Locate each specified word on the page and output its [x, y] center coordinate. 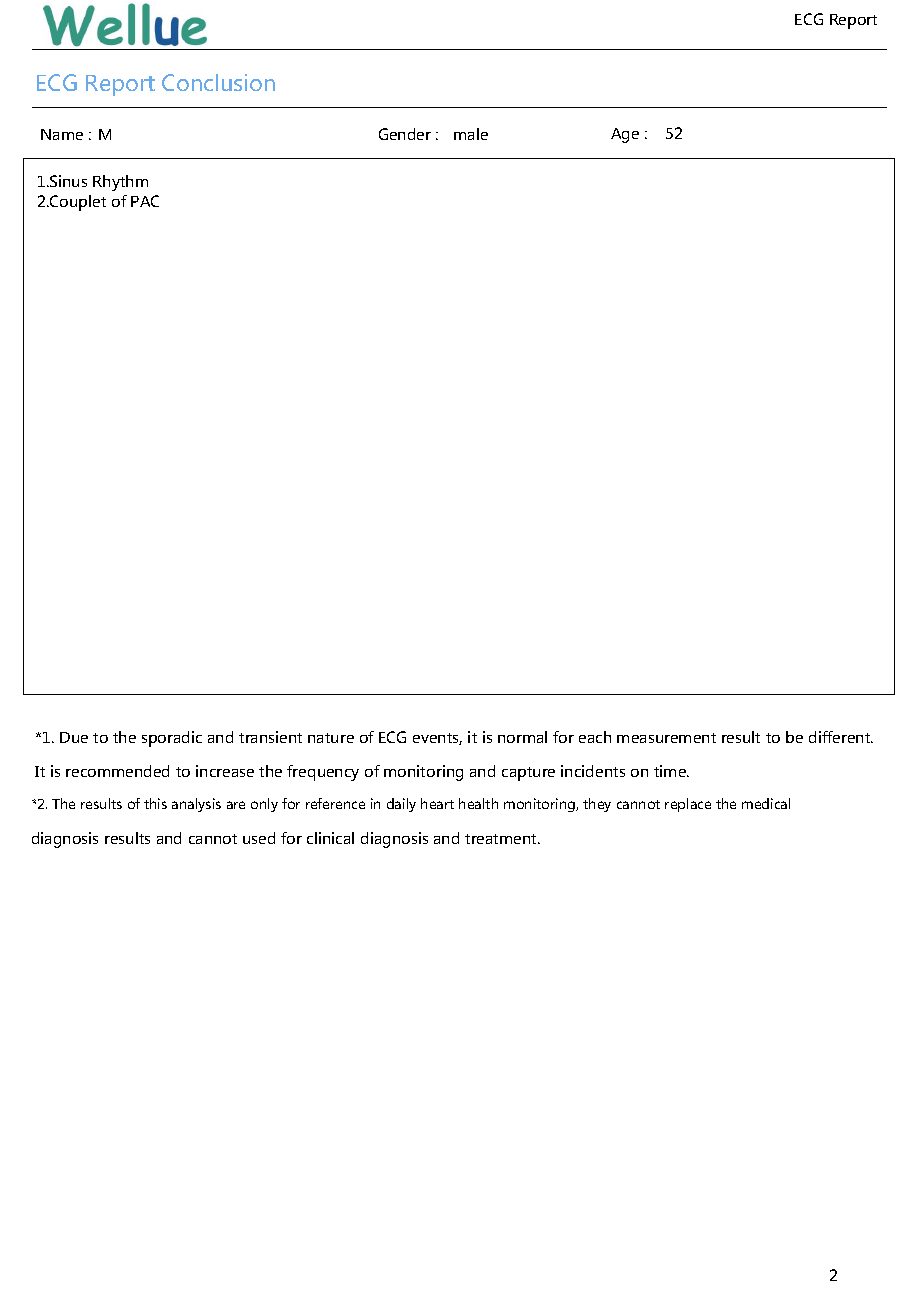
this [155, 803]
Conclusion [218, 82]
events [437, 739]
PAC [145, 201]
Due [74, 737]
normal [522, 737]
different [841, 737]
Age [625, 135]
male [471, 134]
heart [437, 803]
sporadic [172, 739]
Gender [405, 134]
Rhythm [120, 183]
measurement [666, 738]
